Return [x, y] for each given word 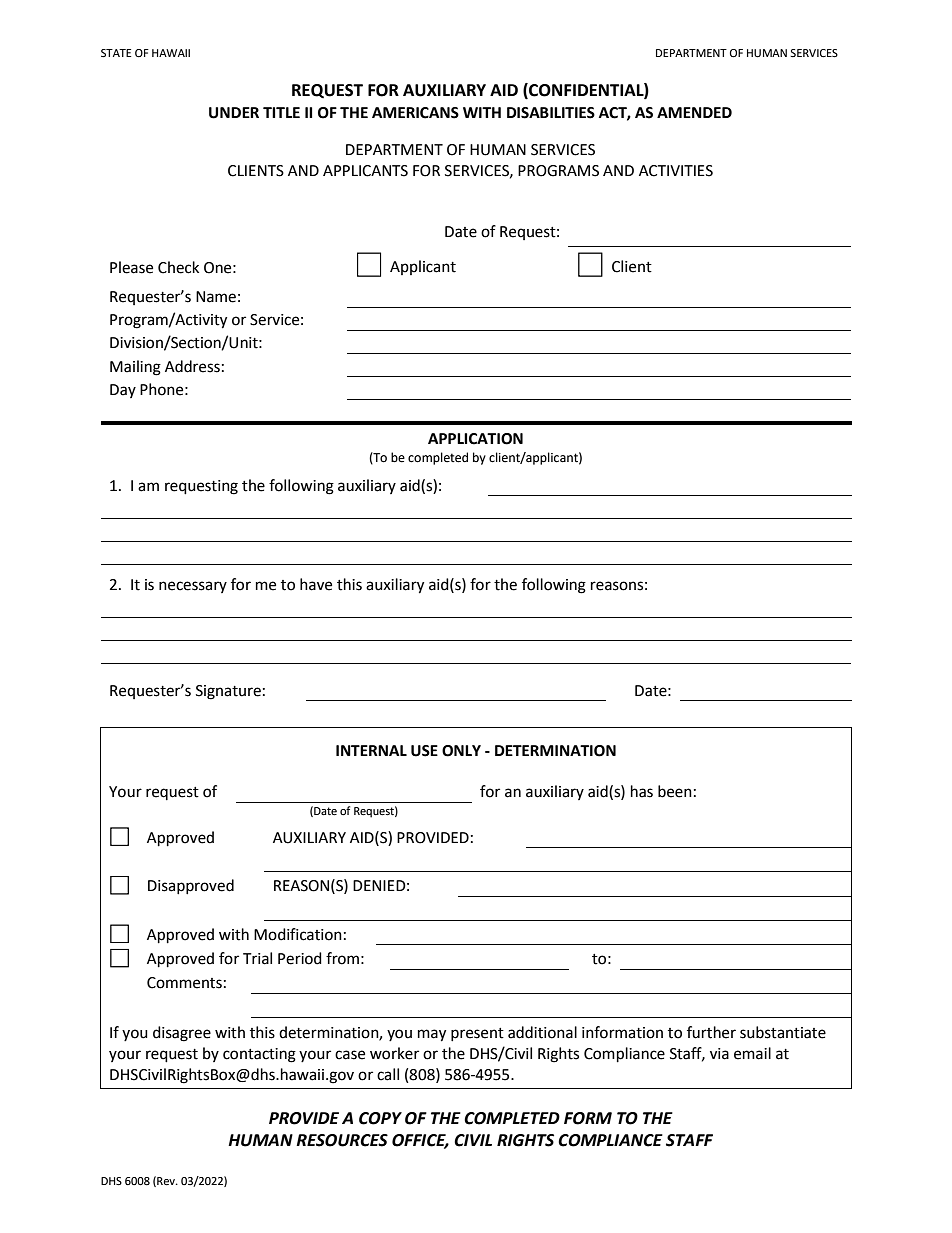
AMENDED [694, 112]
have [316, 584]
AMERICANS [415, 113]
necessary [193, 587]
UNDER [234, 113]
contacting [259, 1055]
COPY [380, 1118]
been [675, 791]
